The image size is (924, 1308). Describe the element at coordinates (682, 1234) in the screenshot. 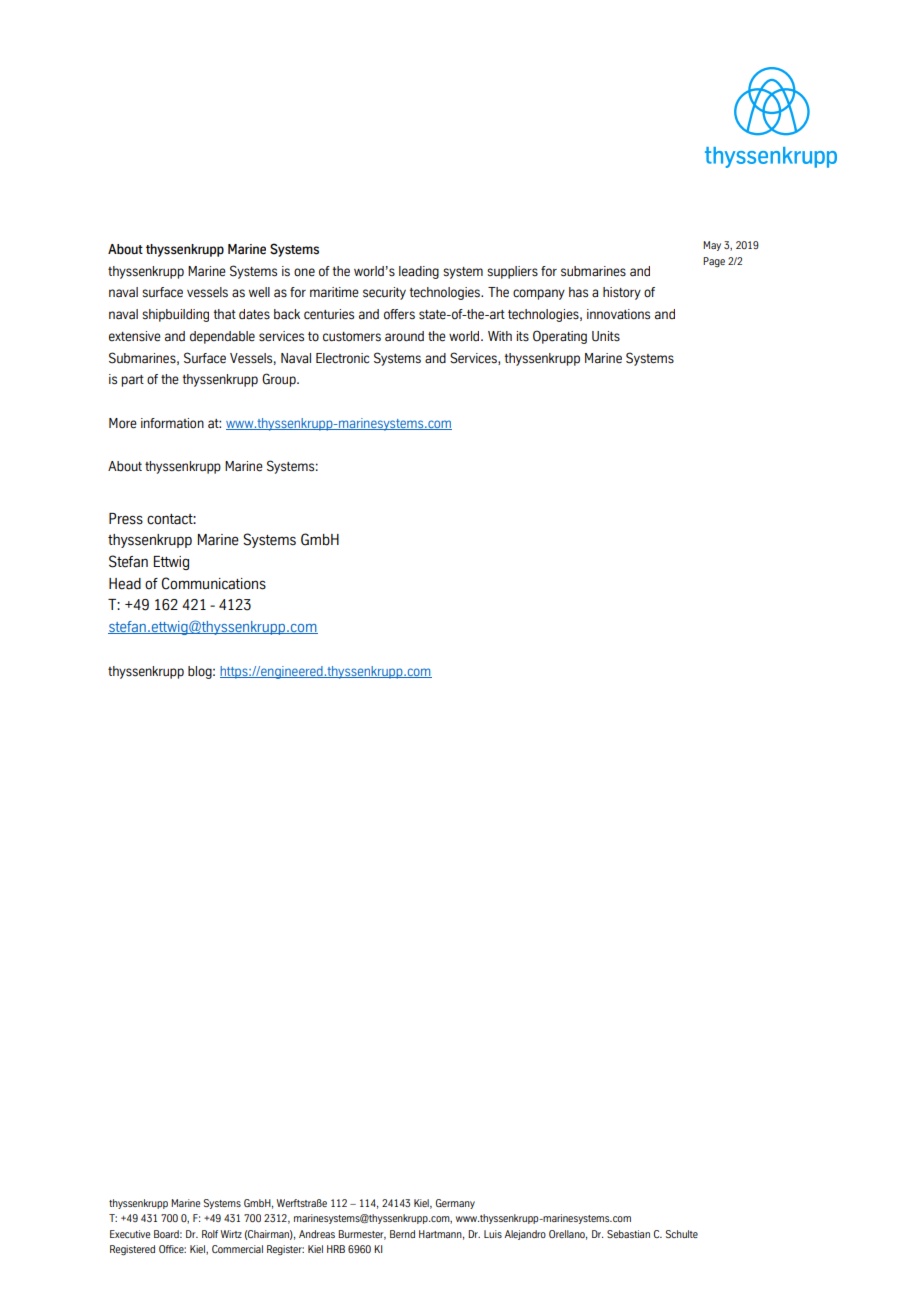

I see `Schulte` at that location.
